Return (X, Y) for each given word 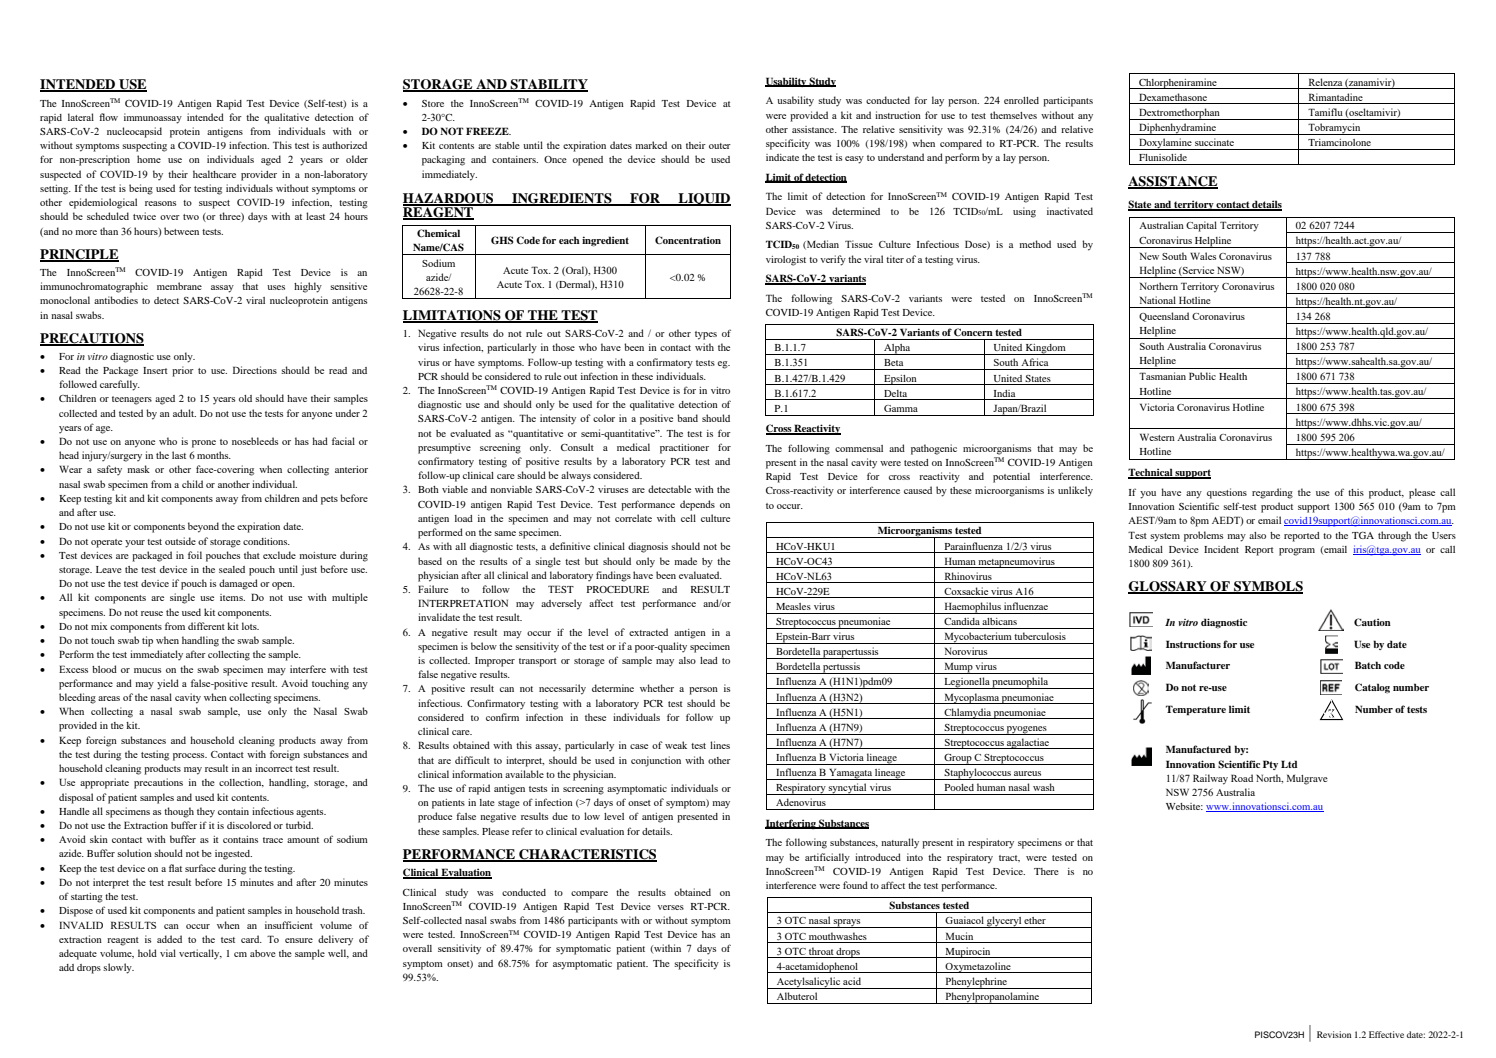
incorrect (274, 768)
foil (195, 555)
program (1297, 552)
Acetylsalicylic (808, 983)
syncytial (848, 789)
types (706, 335)
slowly (118, 968)
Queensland (1164, 317)
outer (720, 146)
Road (1242, 778)
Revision (1334, 1034)
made (685, 561)
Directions (255, 370)
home (149, 159)
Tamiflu (1325, 112)
